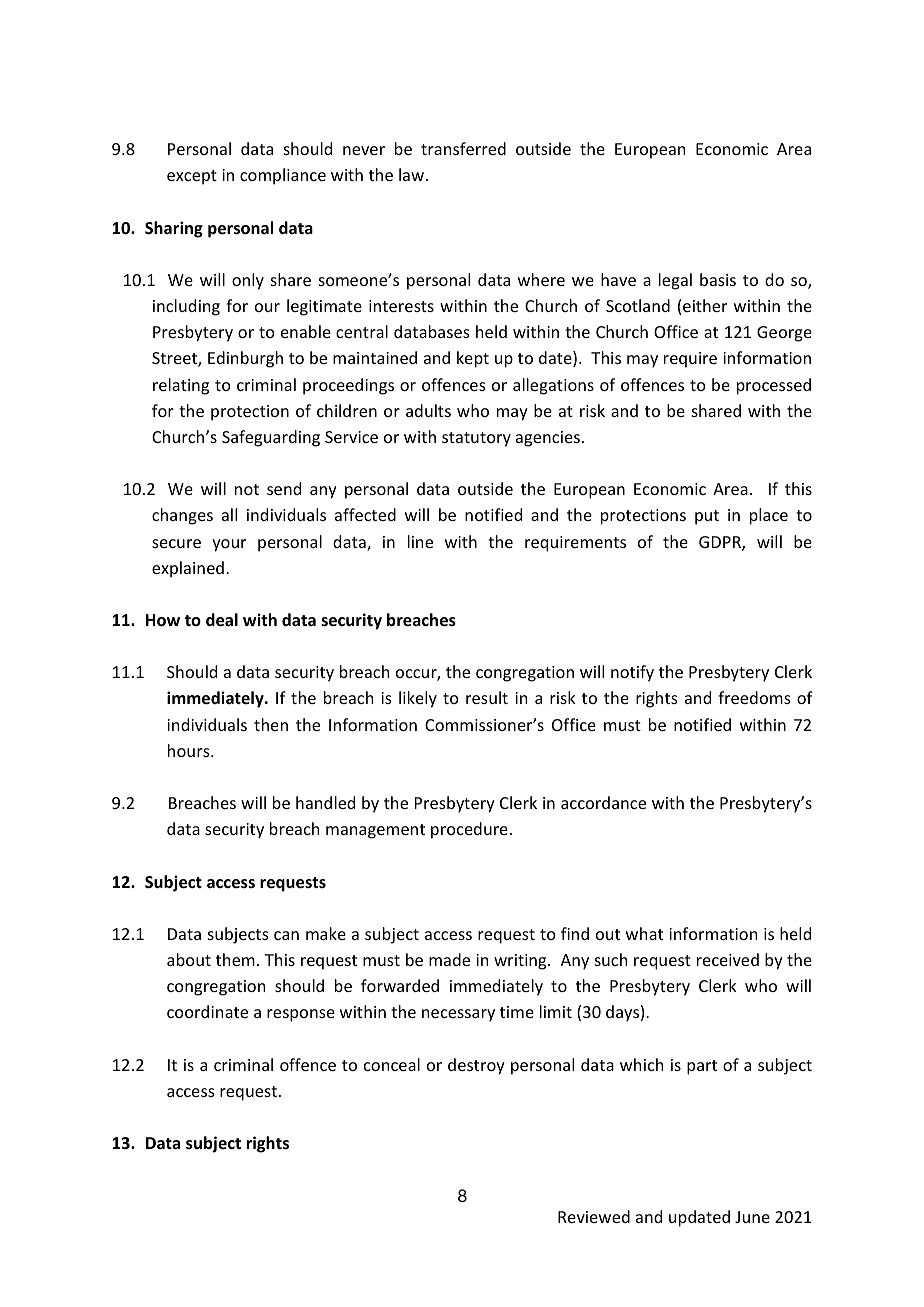 Image resolution: width=924 pixels, height=1307 pixels. Describe the element at coordinates (283, 176) in the image. I see `compliance` at that location.
